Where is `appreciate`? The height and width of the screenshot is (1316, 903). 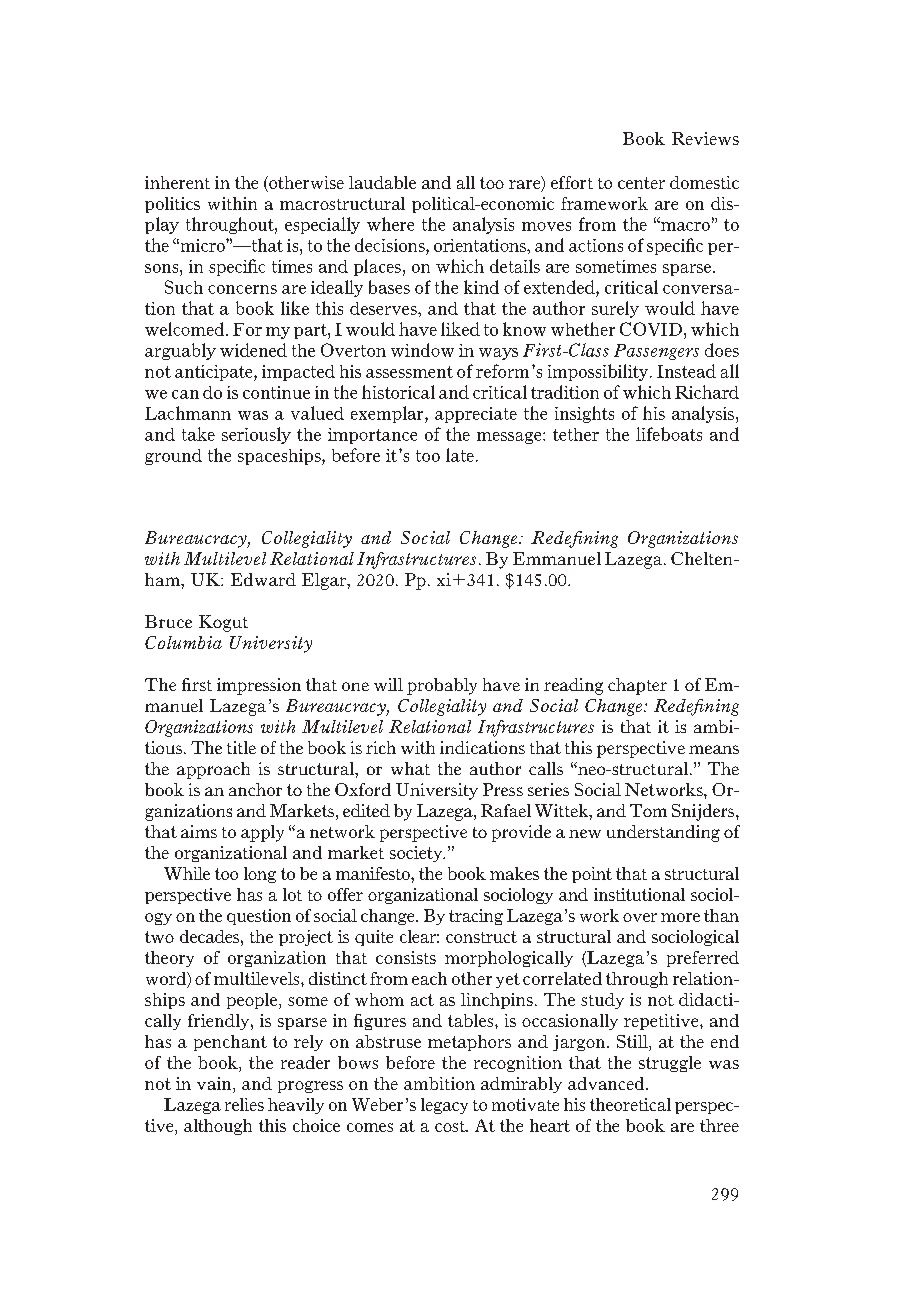
appreciate is located at coordinates (476, 415).
